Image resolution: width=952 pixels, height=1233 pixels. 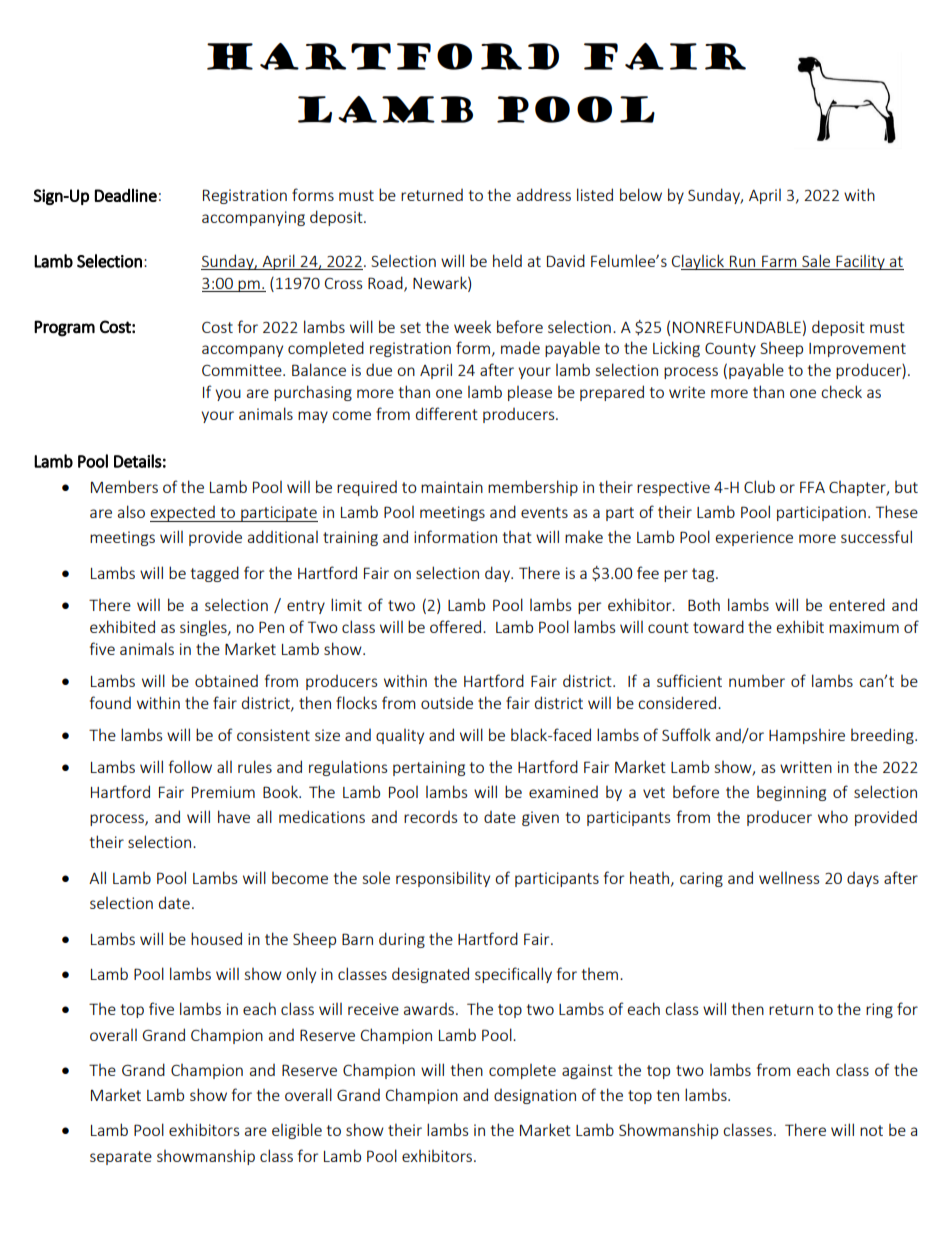 I want to click on held, so click(x=507, y=260).
